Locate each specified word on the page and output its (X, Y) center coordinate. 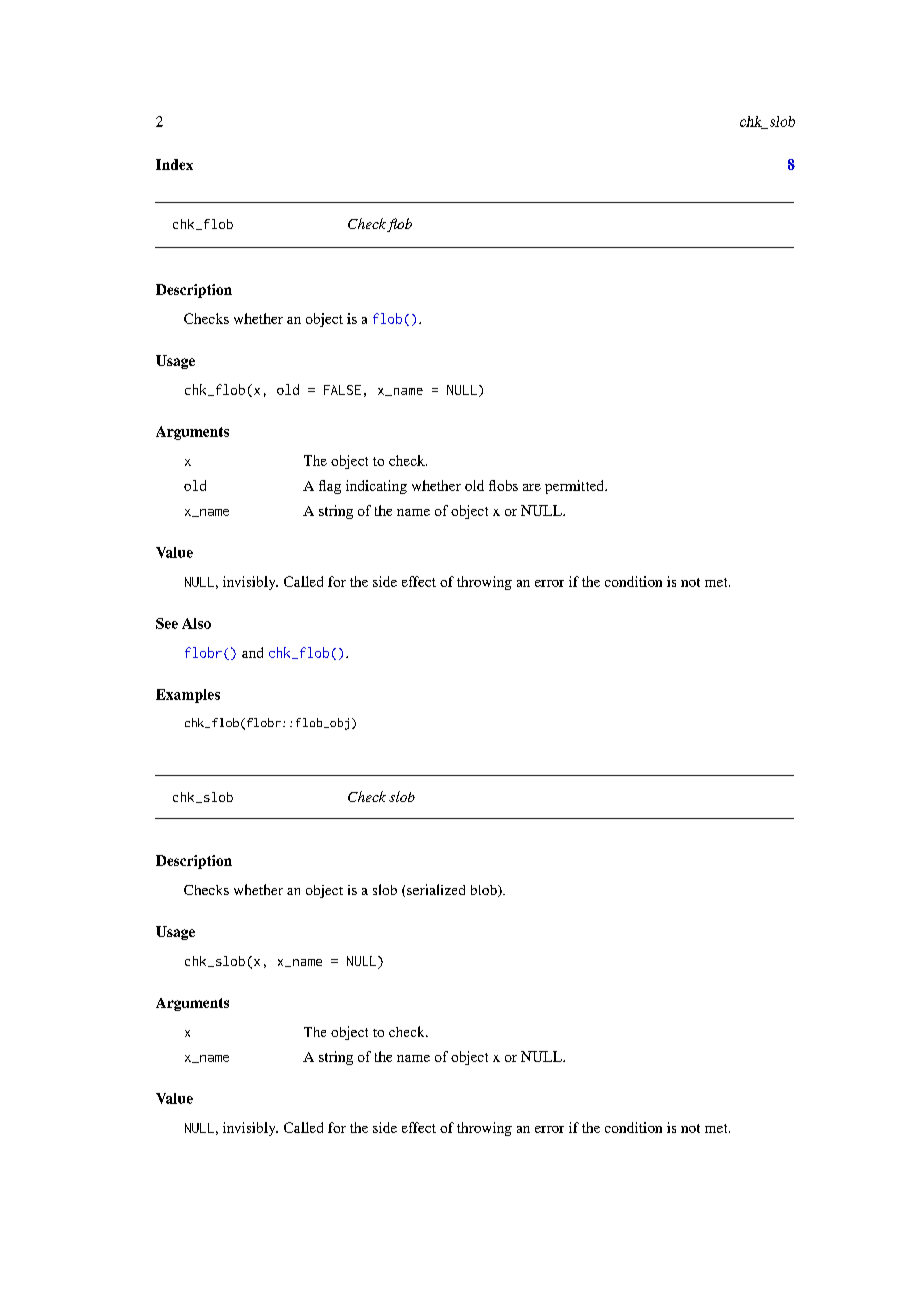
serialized (436, 889)
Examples (188, 696)
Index (174, 164)
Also (196, 623)
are (532, 487)
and (252, 652)
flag (330, 487)
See (167, 623)
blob (485, 891)
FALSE (342, 390)
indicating (376, 487)
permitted (576, 487)
